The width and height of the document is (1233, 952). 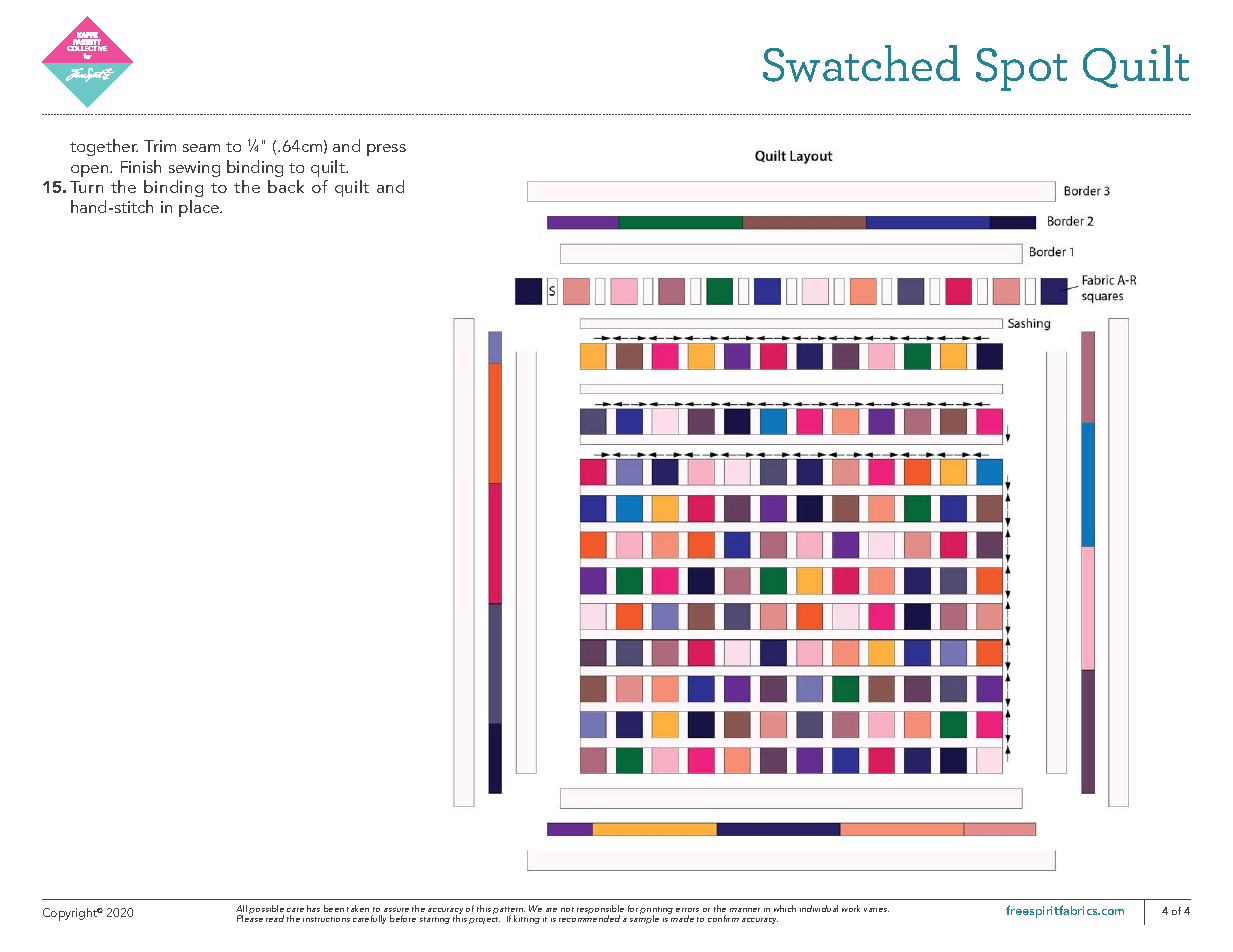 What do you see at coordinates (851, 908) in the document?
I see `work` at bounding box center [851, 908].
